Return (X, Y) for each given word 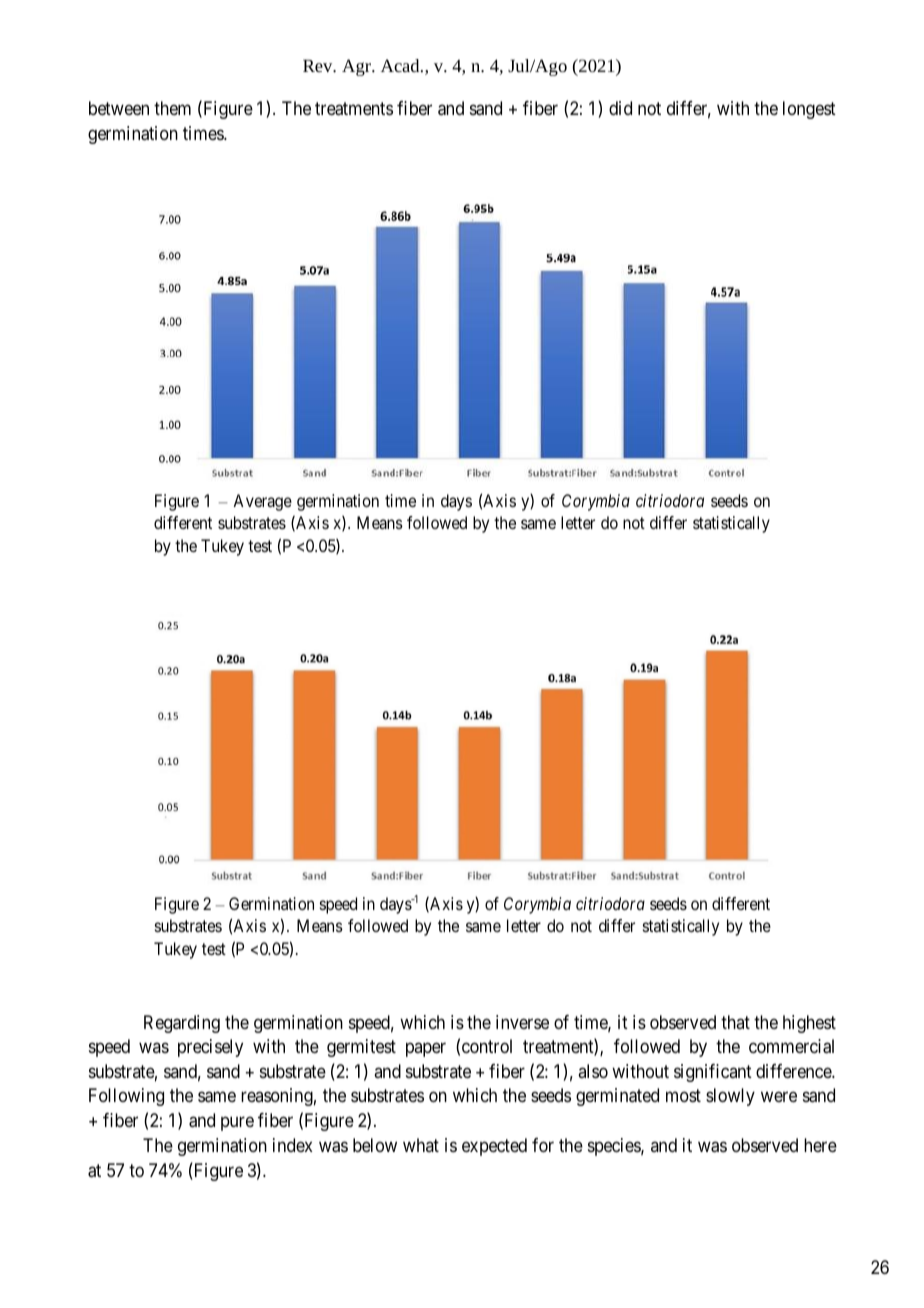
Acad (401, 65)
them (172, 108)
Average (262, 502)
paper (426, 1050)
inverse (522, 1022)
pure (237, 1123)
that (735, 1022)
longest (809, 110)
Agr (357, 67)
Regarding (182, 1024)
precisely (210, 1048)
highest (809, 1024)
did (620, 108)
